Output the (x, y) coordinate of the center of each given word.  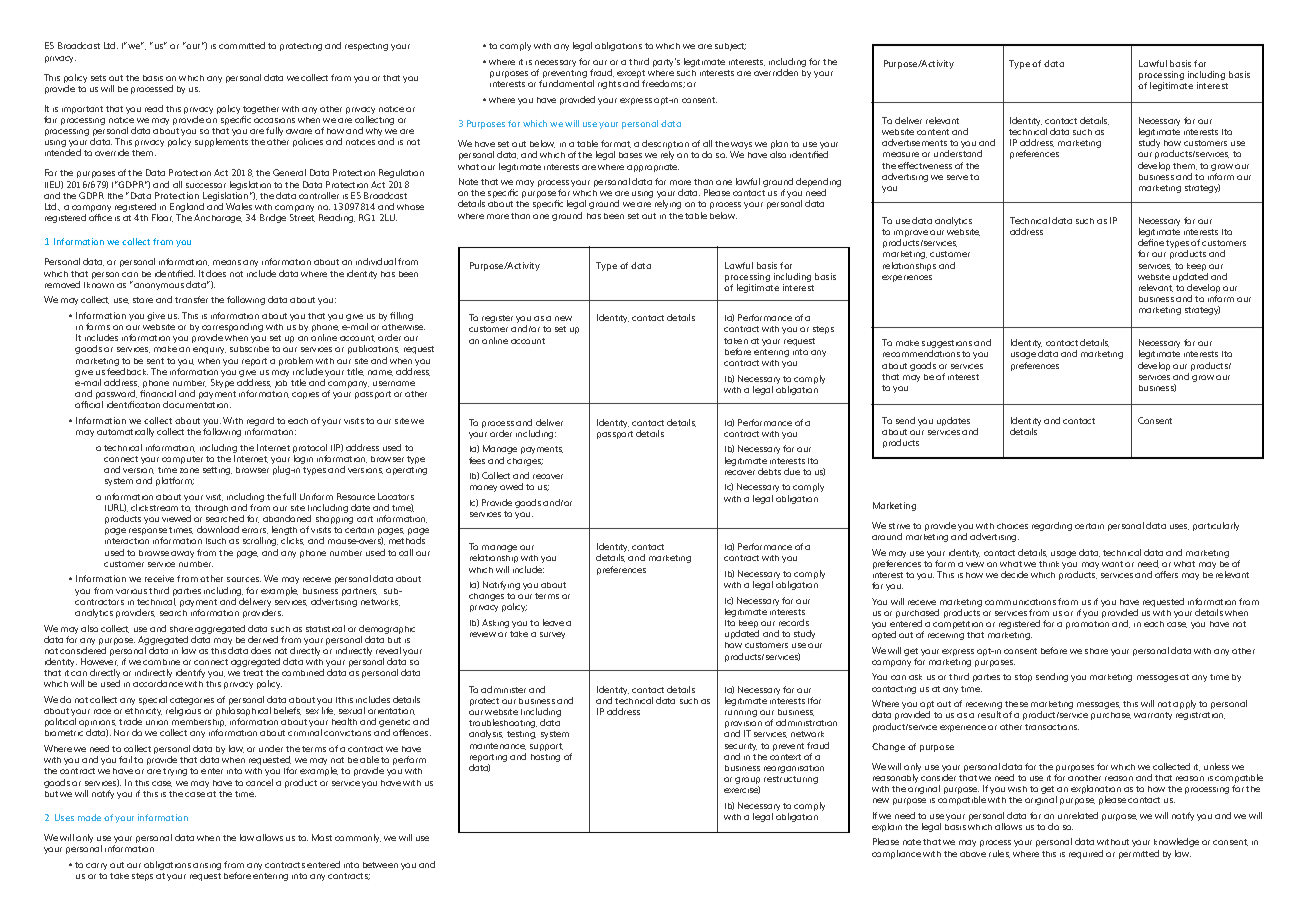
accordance (158, 683)
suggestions (947, 345)
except (631, 75)
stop (1023, 678)
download (218, 529)
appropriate (653, 168)
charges (525, 462)
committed (242, 45)
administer (503, 689)
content (933, 132)
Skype (222, 383)
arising (207, 866)
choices (1012, 526)
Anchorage (218, 218)
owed (511, 486)
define (1151, 242)
